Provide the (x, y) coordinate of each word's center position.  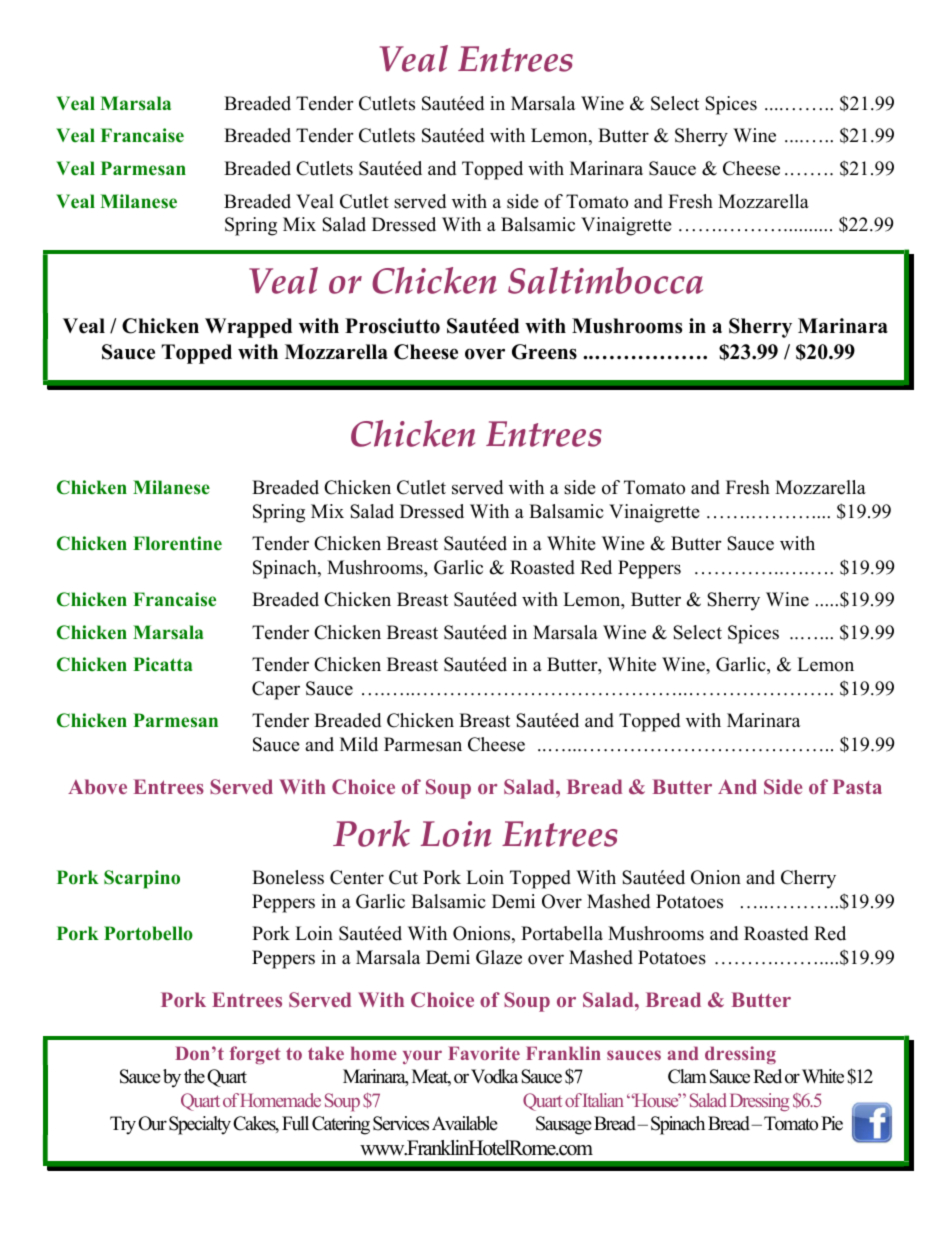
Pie (832, 1123)
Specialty (200, 1125)
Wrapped (248, 328)
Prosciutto (392, 326)
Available (465, 1123)
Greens (544, 352)
